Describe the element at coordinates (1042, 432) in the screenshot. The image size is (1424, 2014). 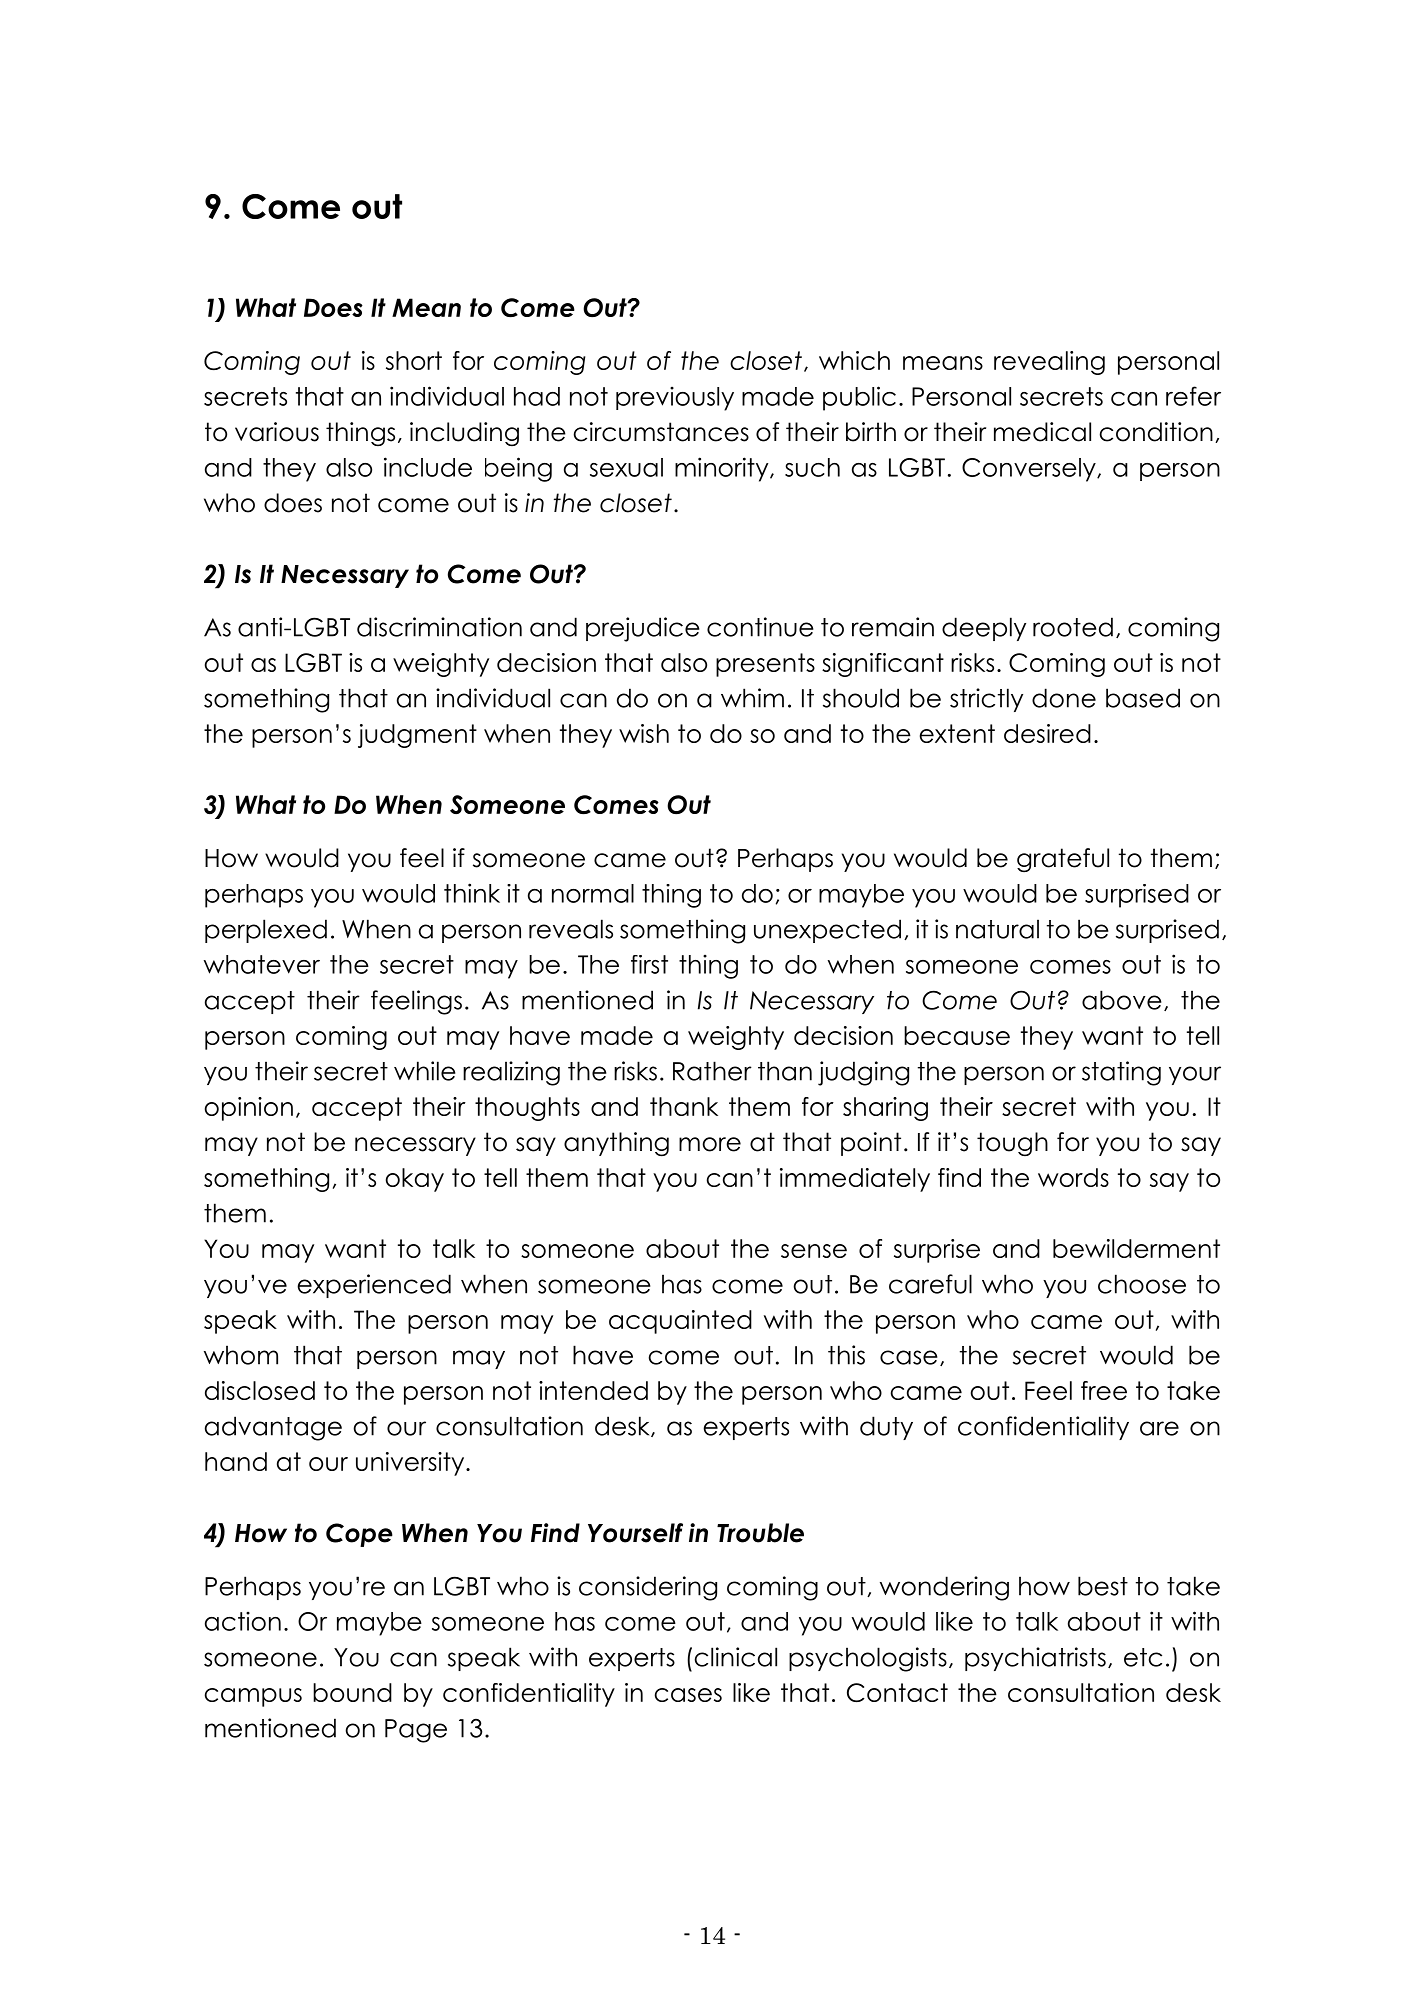
I see `medical` at that location.
